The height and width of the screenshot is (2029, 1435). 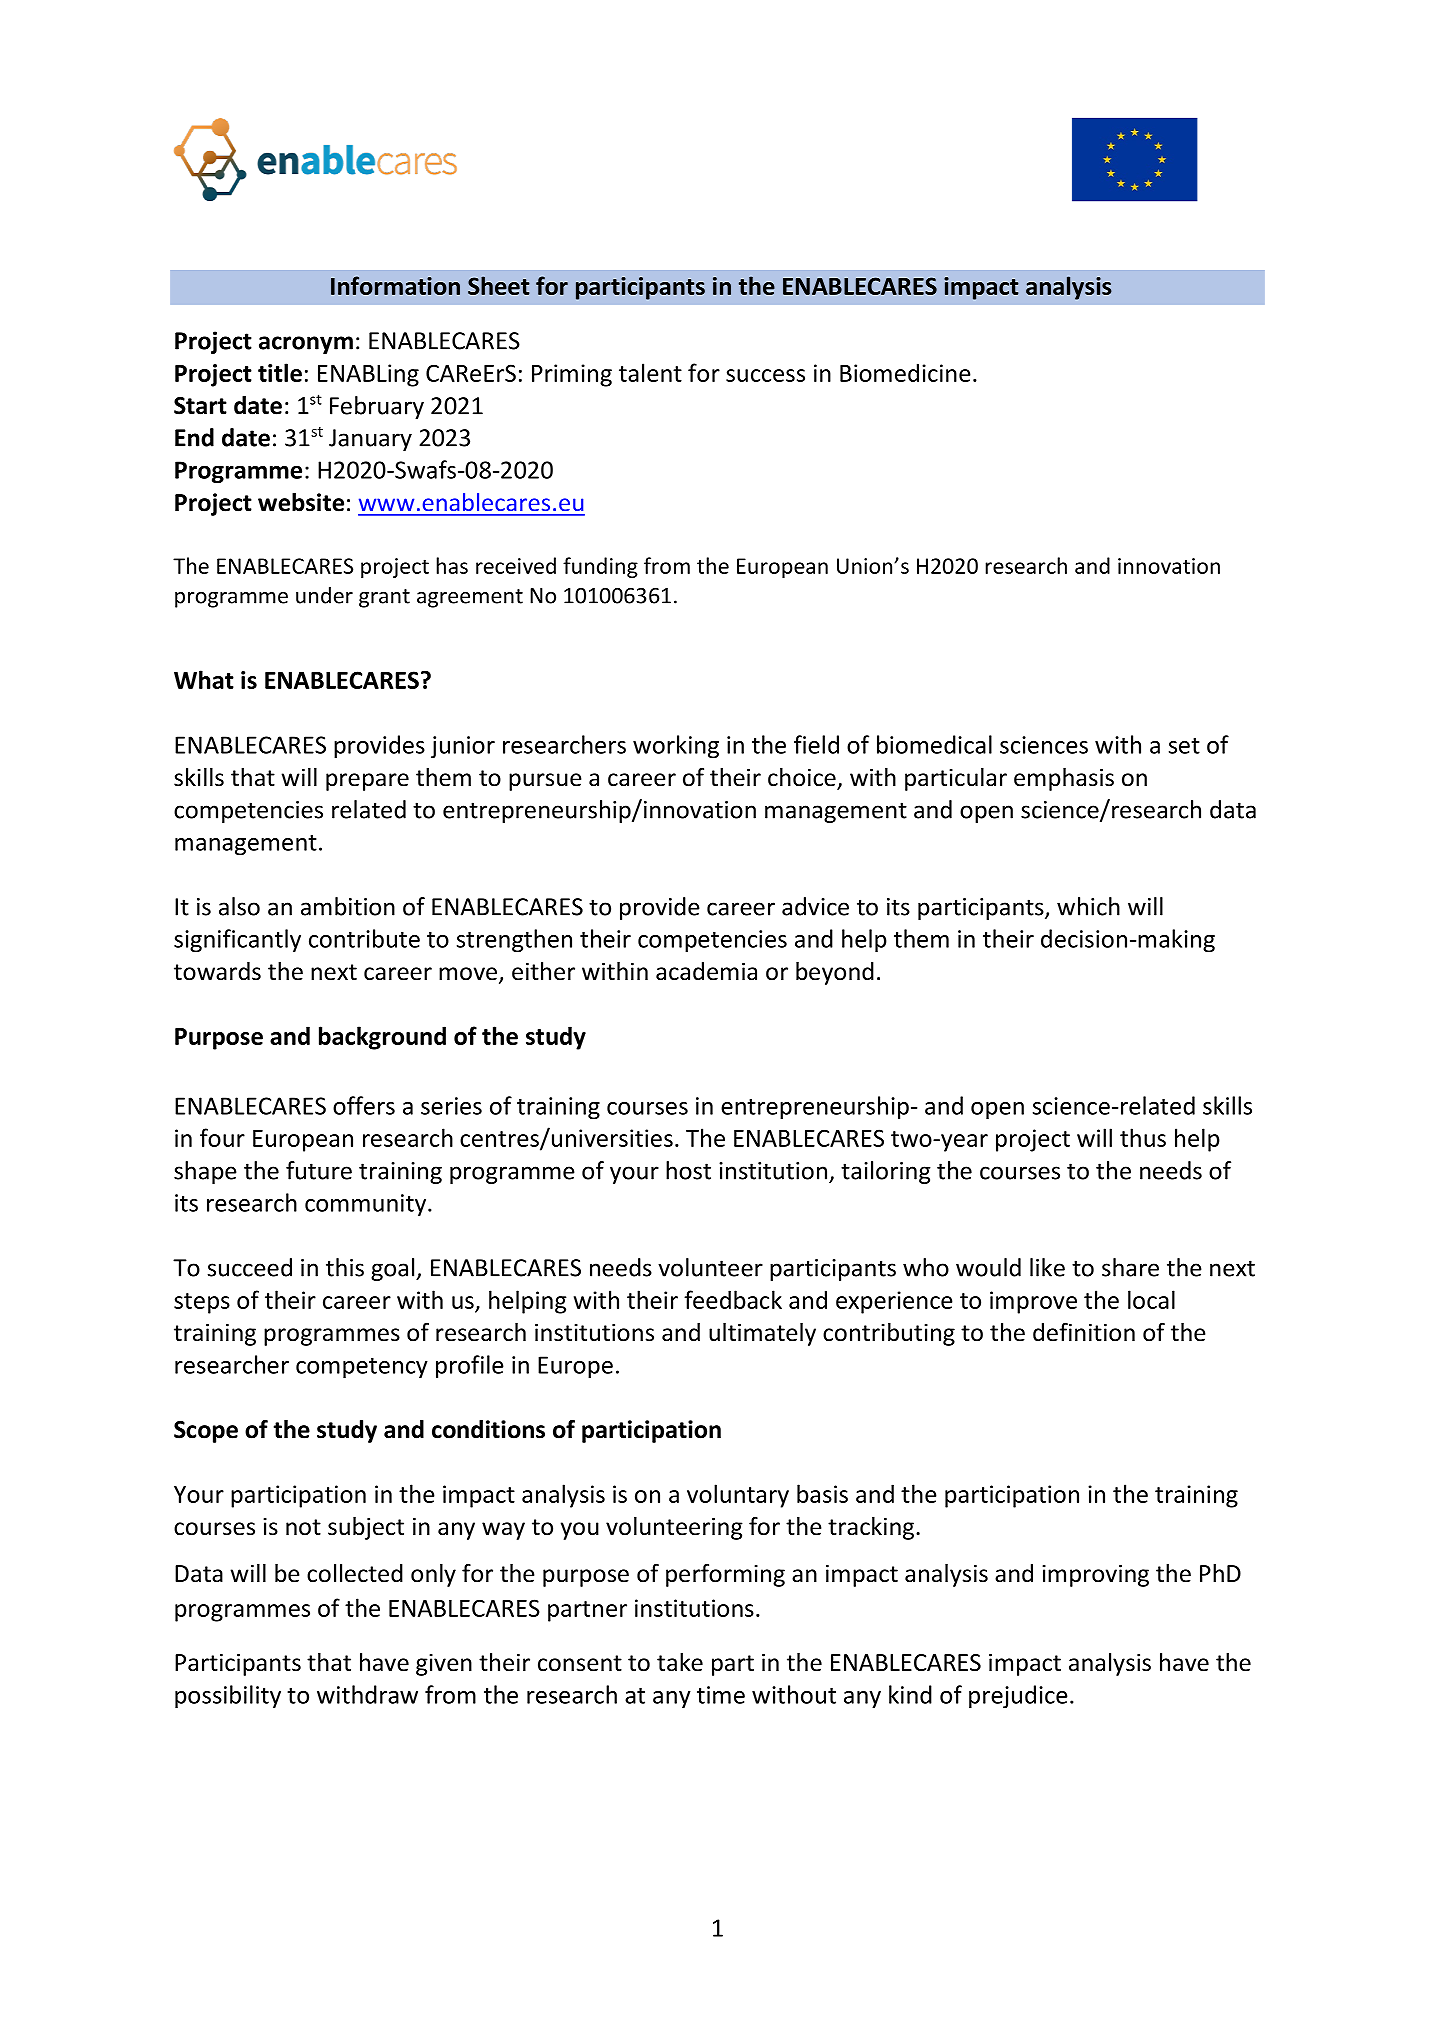 What do you see at coordinates (905, 372) in the screenshot?
I see `Biomedicine` at bounding box center [905, 372].
